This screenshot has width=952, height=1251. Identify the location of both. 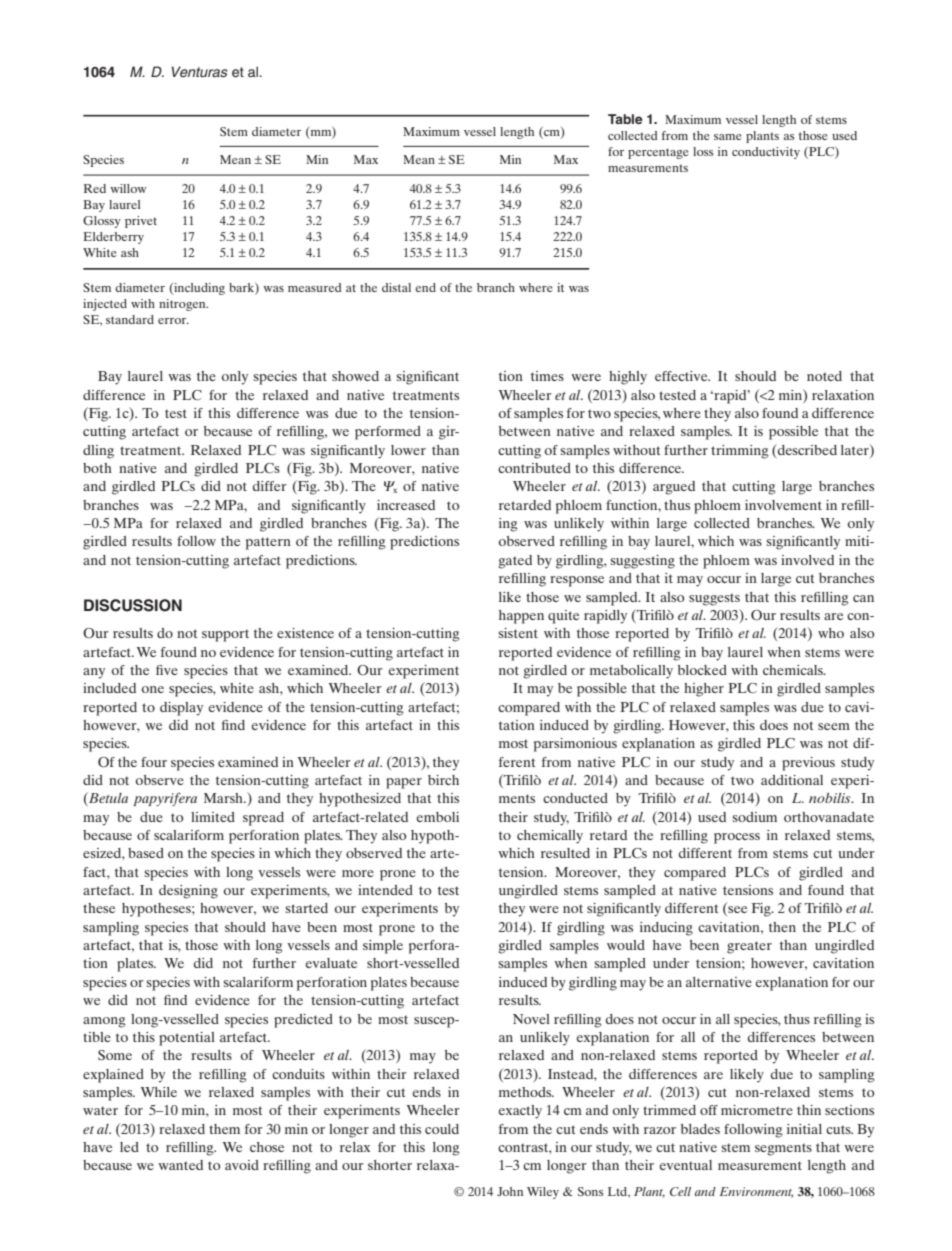
(97, 468).
